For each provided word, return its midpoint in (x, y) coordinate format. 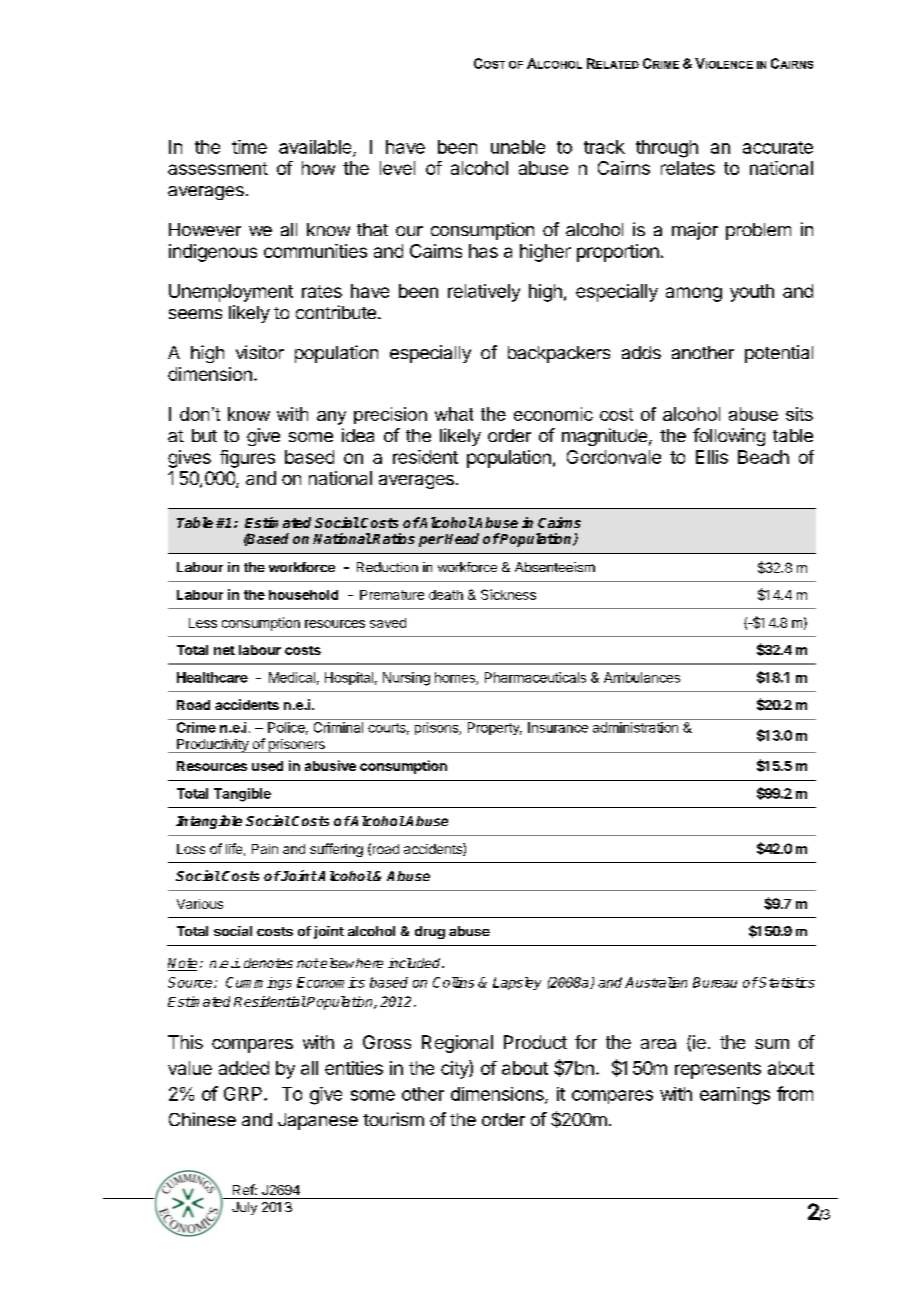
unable (518, 147)
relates (688, 168)
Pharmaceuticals (535, 677)
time (249, 147)
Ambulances (642, 677)
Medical (292, 677)
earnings (735, 1096)
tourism (393, 1119)
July (244, 1208)
